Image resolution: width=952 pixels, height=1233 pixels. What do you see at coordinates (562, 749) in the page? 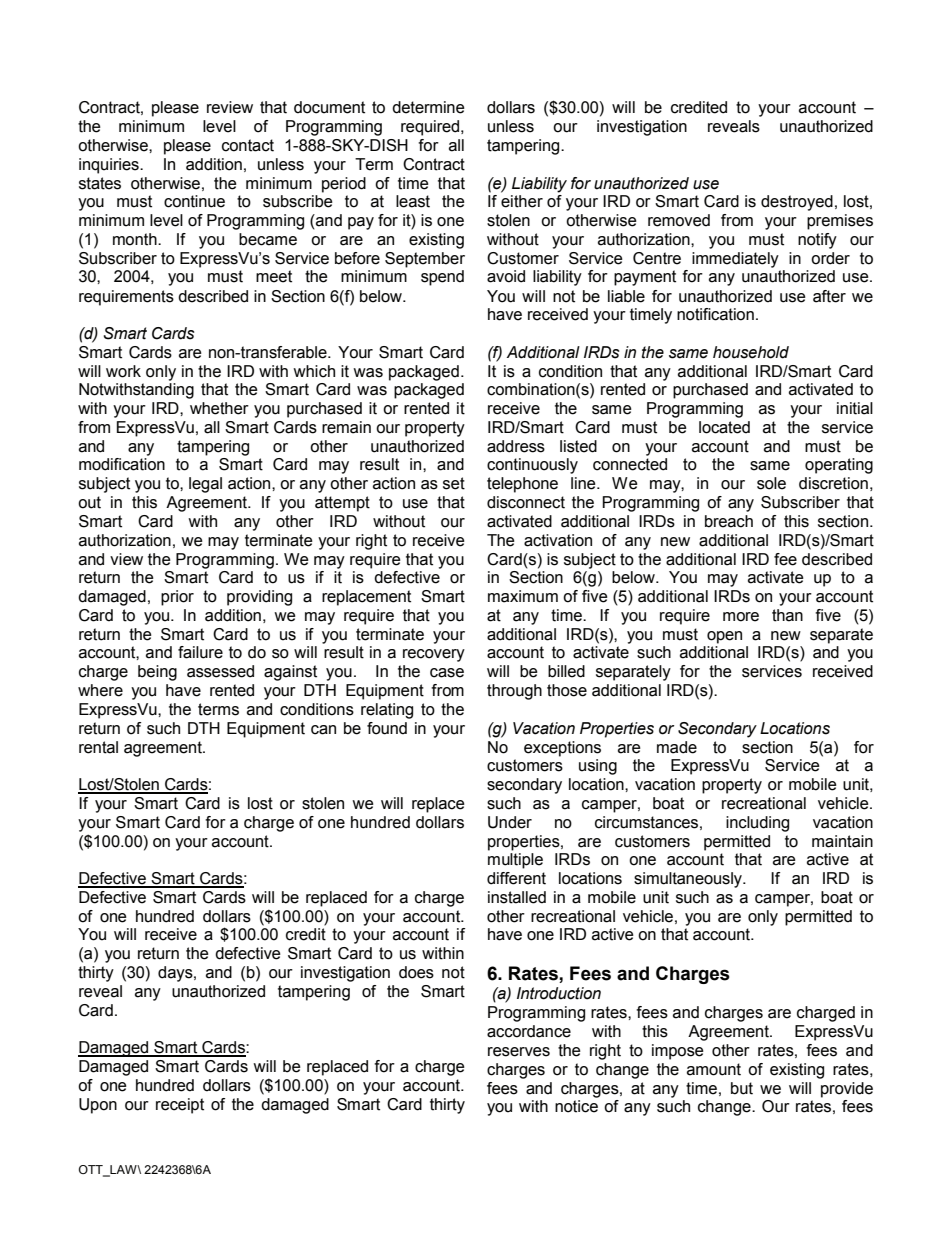
I see `exceptions` at bounding box center [562, 749].
